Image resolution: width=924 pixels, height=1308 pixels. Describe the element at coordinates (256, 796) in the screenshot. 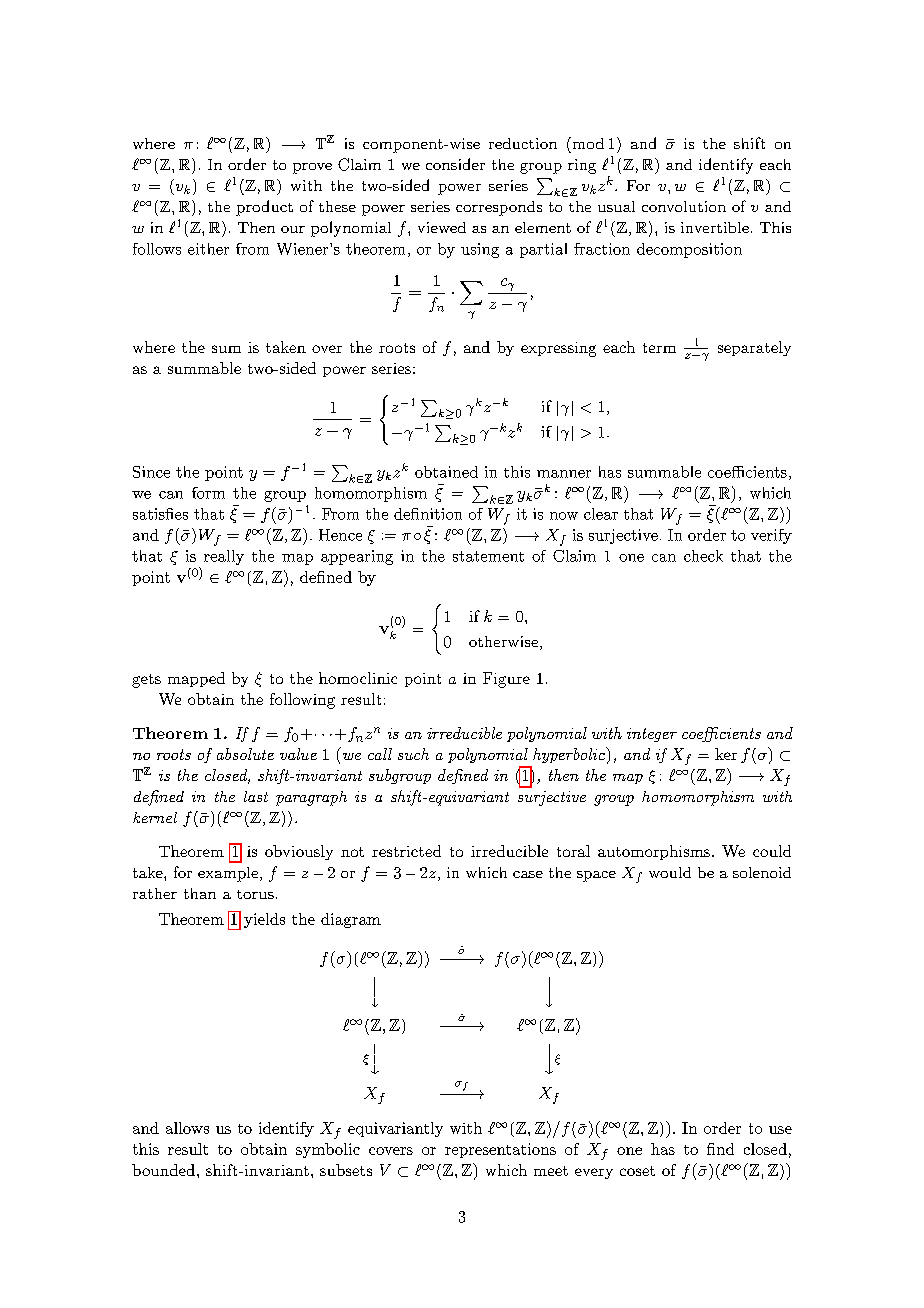

I see `last` at that location.
